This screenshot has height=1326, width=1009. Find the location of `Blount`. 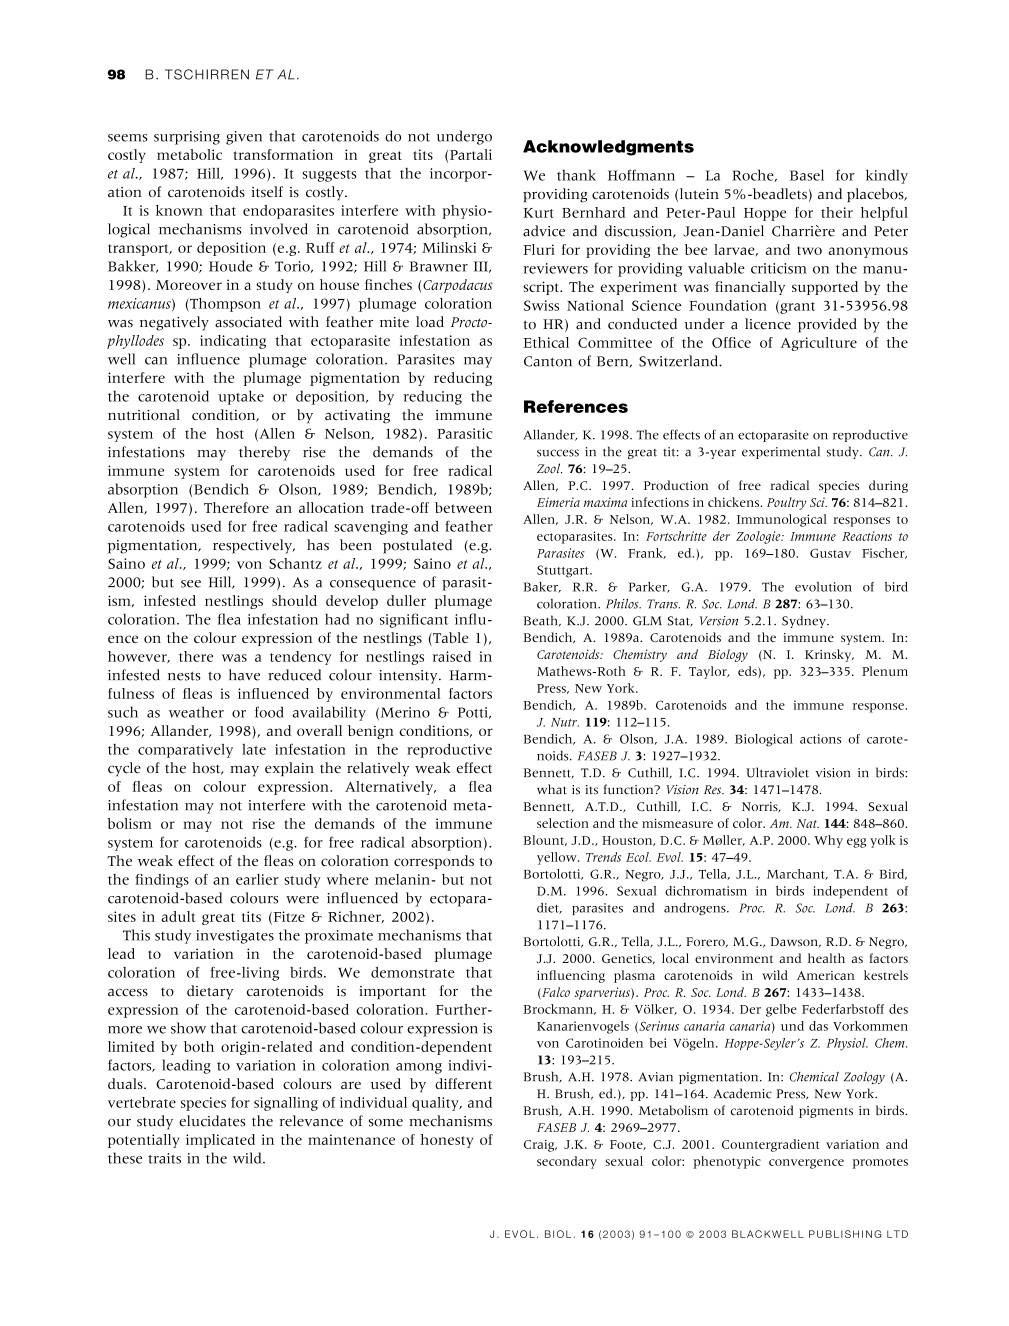

Blount is located at coordinates (545, 840).
